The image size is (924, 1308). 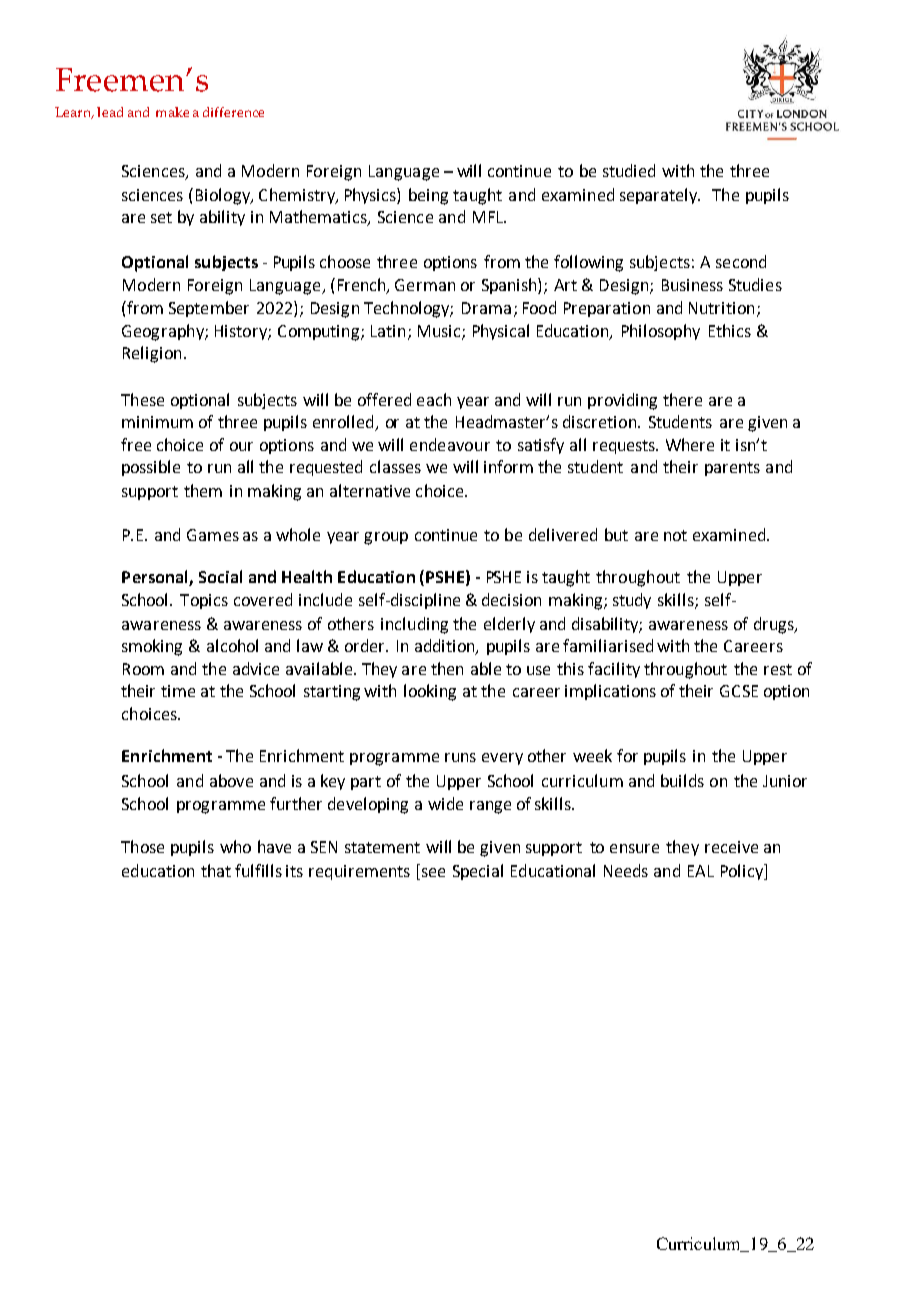 I want to click on Geography, so click(x=164, y=332).
